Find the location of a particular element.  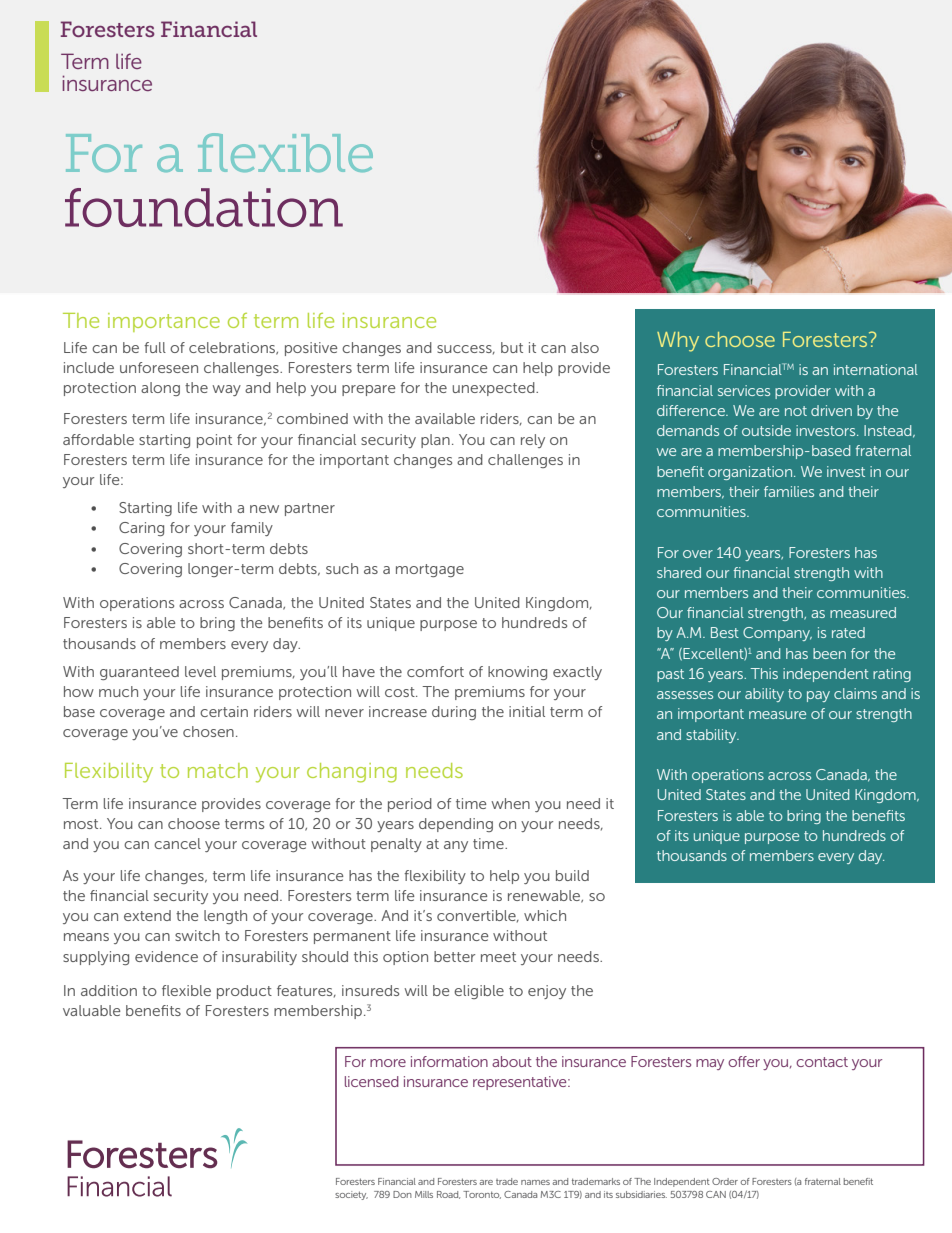

during is located at coordinates (454, 713).
